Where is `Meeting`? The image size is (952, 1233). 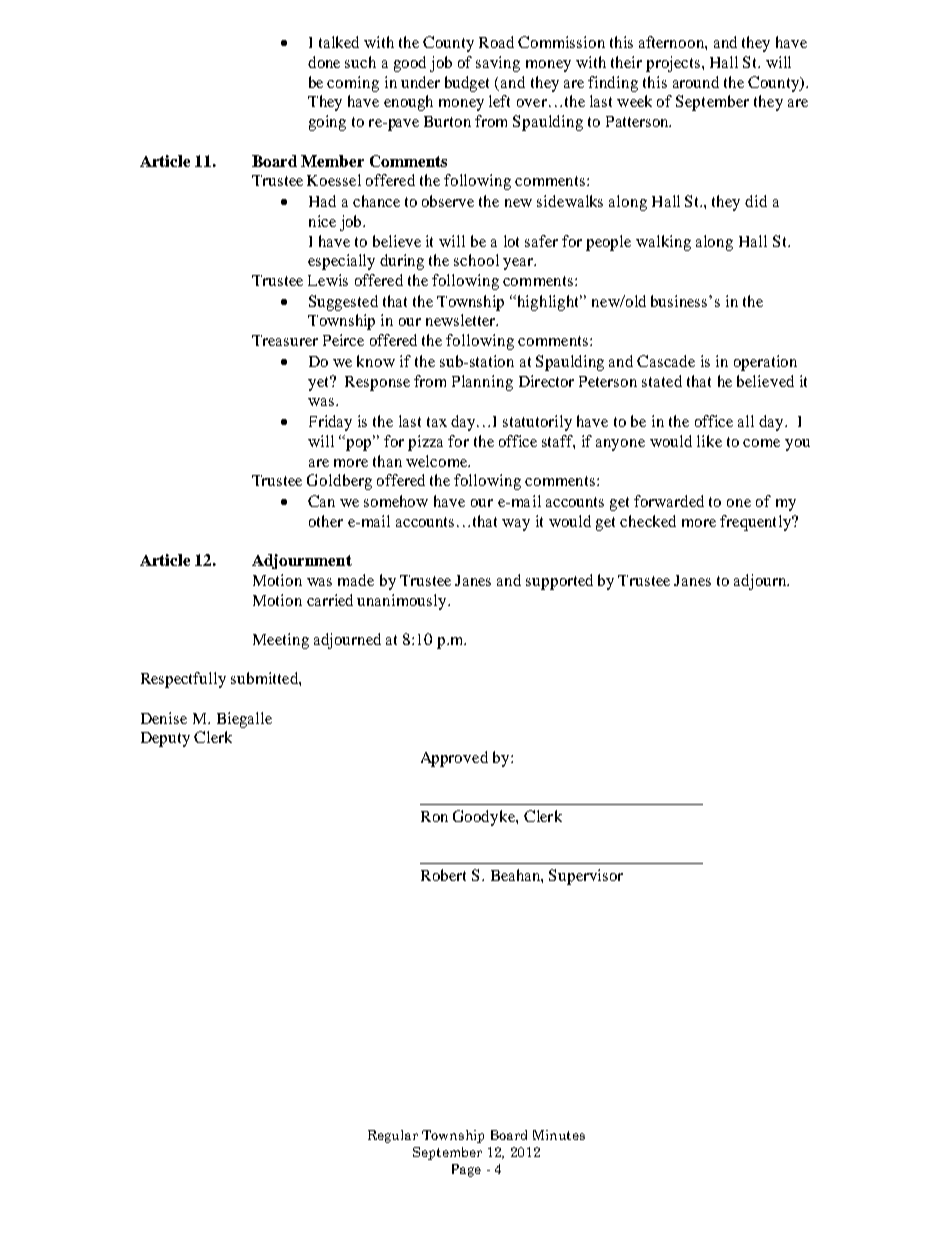
Meeting is located at coordinates (281, 641).
